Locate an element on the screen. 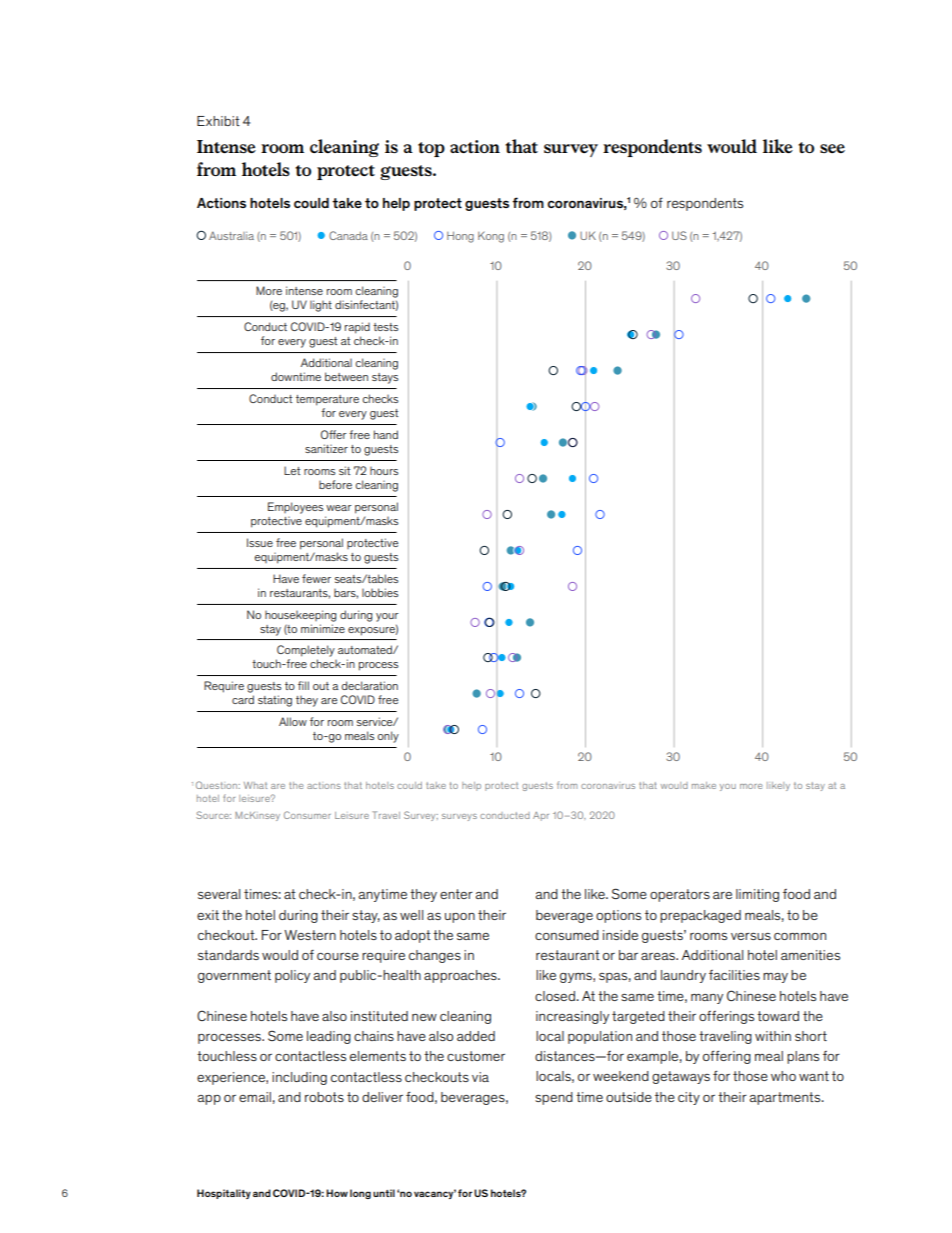 The width and height of the screenshot is (952, 1233). Kong is located at coordinates (491, 237).
